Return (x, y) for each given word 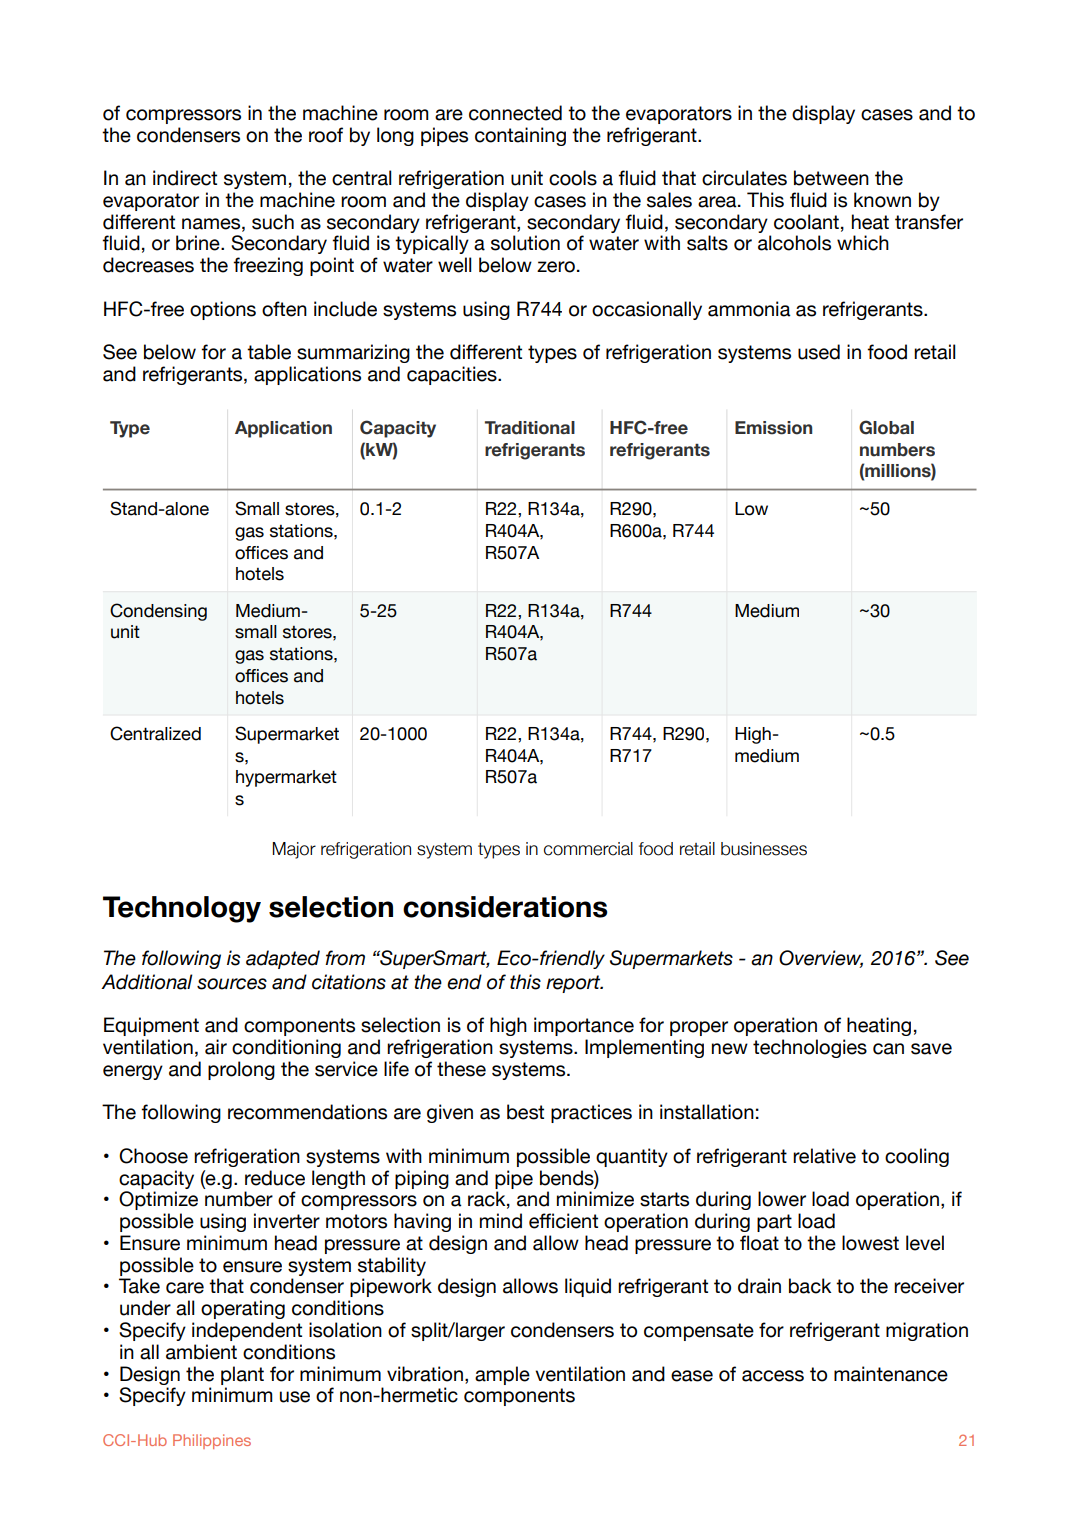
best (525, 1112)
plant (242, 1375)
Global (886, 427)
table (269, 352)
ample (502, 1375)
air (216, 1047)
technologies (810, 1048)
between (831, 178)
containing (520, 136)
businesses (764, 849)
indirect (185, 178)
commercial (588, 849)
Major (294, 850)
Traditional (530, 428)
